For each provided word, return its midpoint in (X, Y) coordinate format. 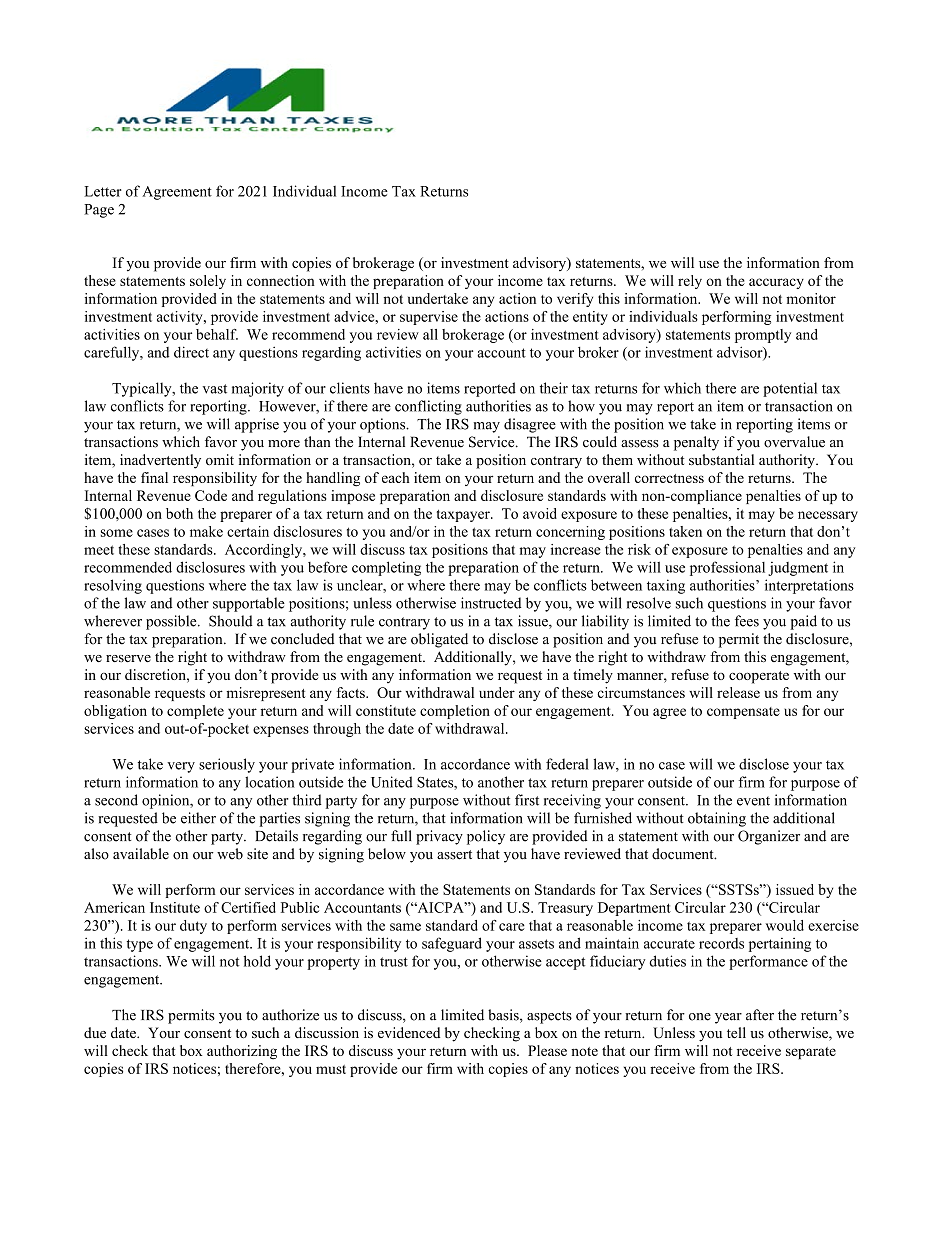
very (181, 767)
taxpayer (464, 516)
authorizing (242, 1052)
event (753, 801)
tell (736, 1032)
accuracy (776, 283)
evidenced (409, 1032)
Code (211, 495)
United (392, 782)
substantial (721, 459)
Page (99, 211)
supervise (429, 318)
